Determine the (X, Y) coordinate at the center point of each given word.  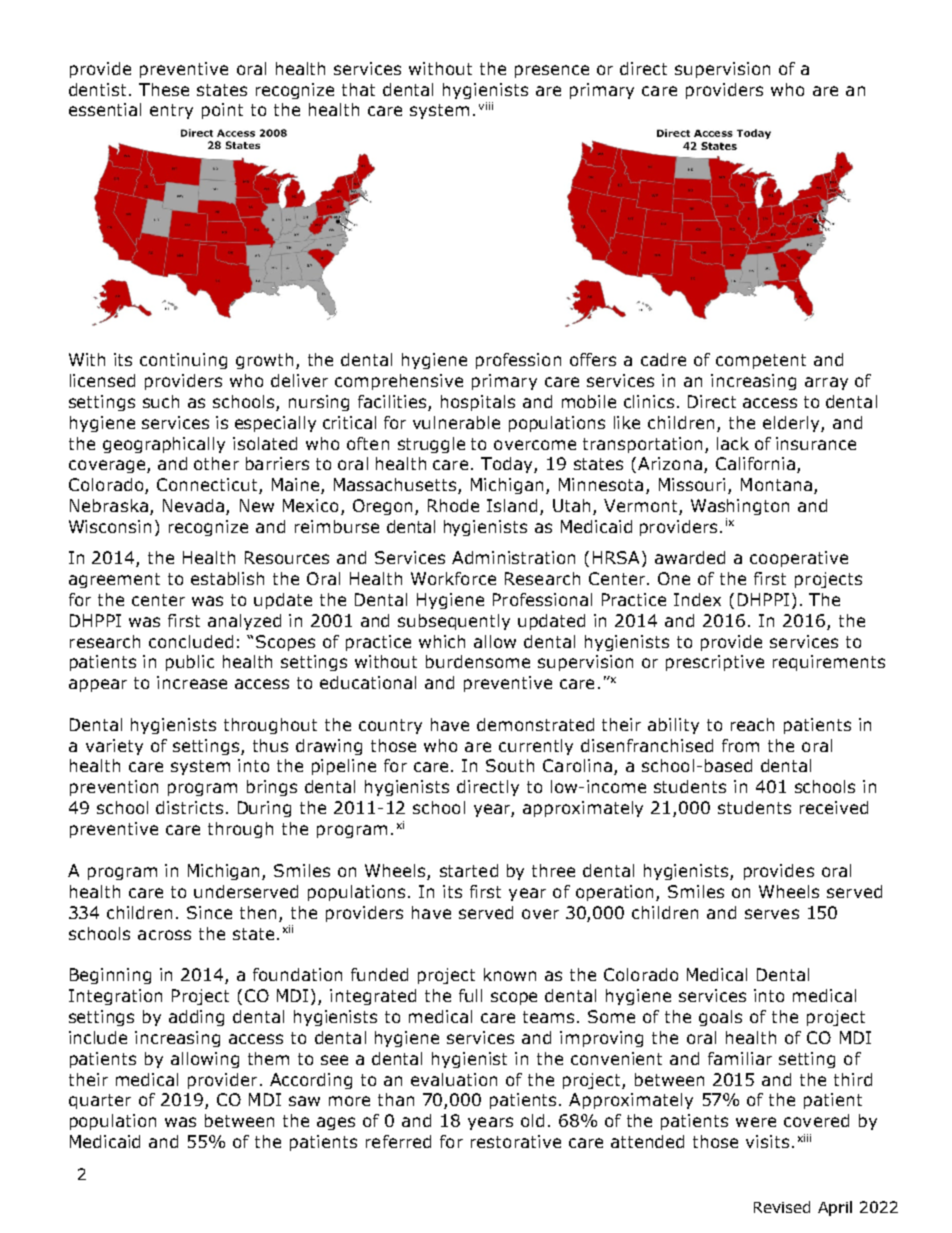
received (834, 807)
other (216, 463)
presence (552, 71)
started (469, 870)
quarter (100, 1101)
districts (189, 807)
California (755, 463)
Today (508, 465)
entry (171, 111)
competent (761, 361)
